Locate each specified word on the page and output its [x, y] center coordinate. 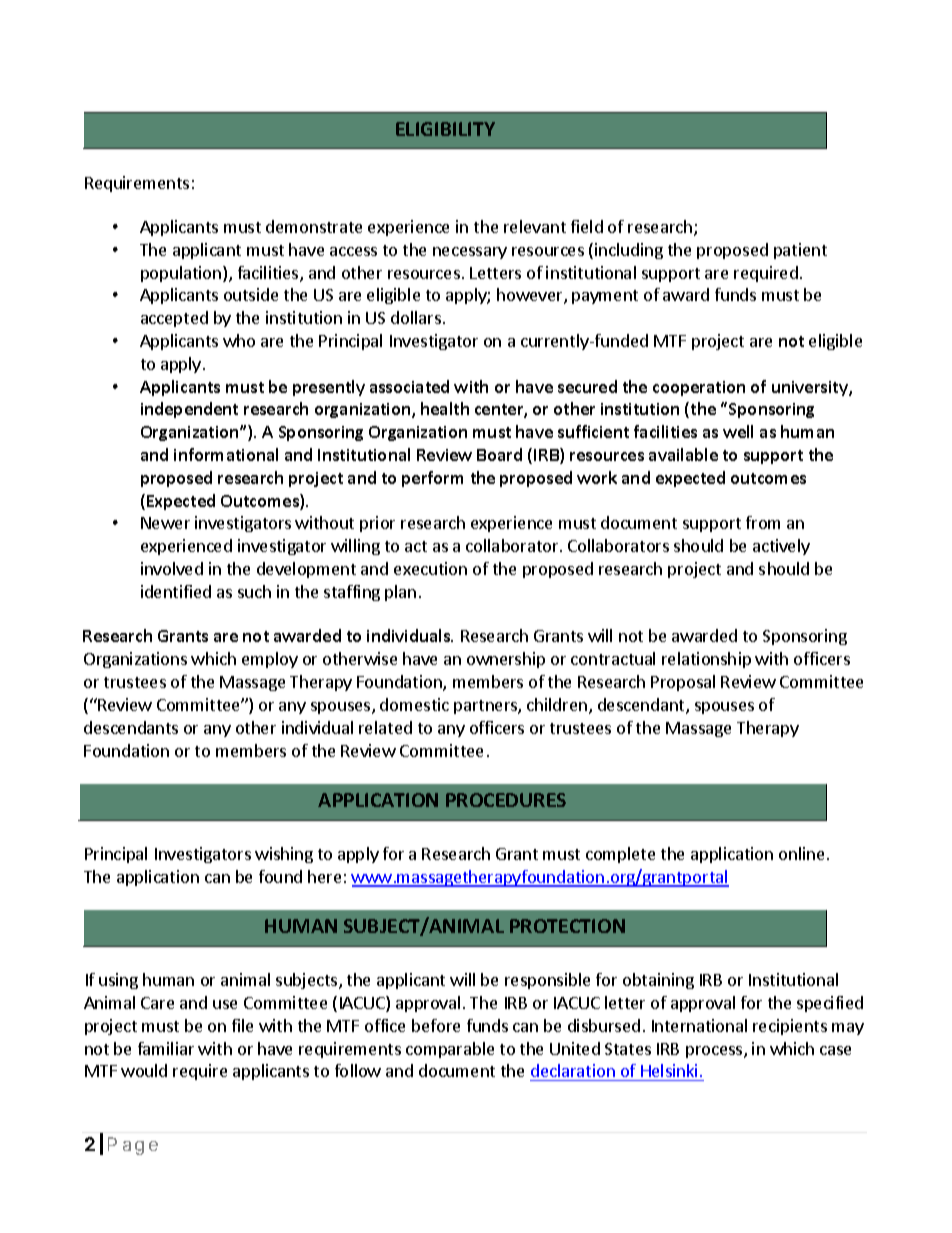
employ [270, 660]
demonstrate [314, 226]
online [803, 853]
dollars [416, 317]
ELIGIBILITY [445, 129]
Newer [165, 523]
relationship [706, 660]
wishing [284, 855]
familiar [166, 1048]
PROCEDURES [506, 800]
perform [432, 479]
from [763, 522]
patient [800, 251]
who [239, 340]
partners [486, 707]
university [811, 388]
